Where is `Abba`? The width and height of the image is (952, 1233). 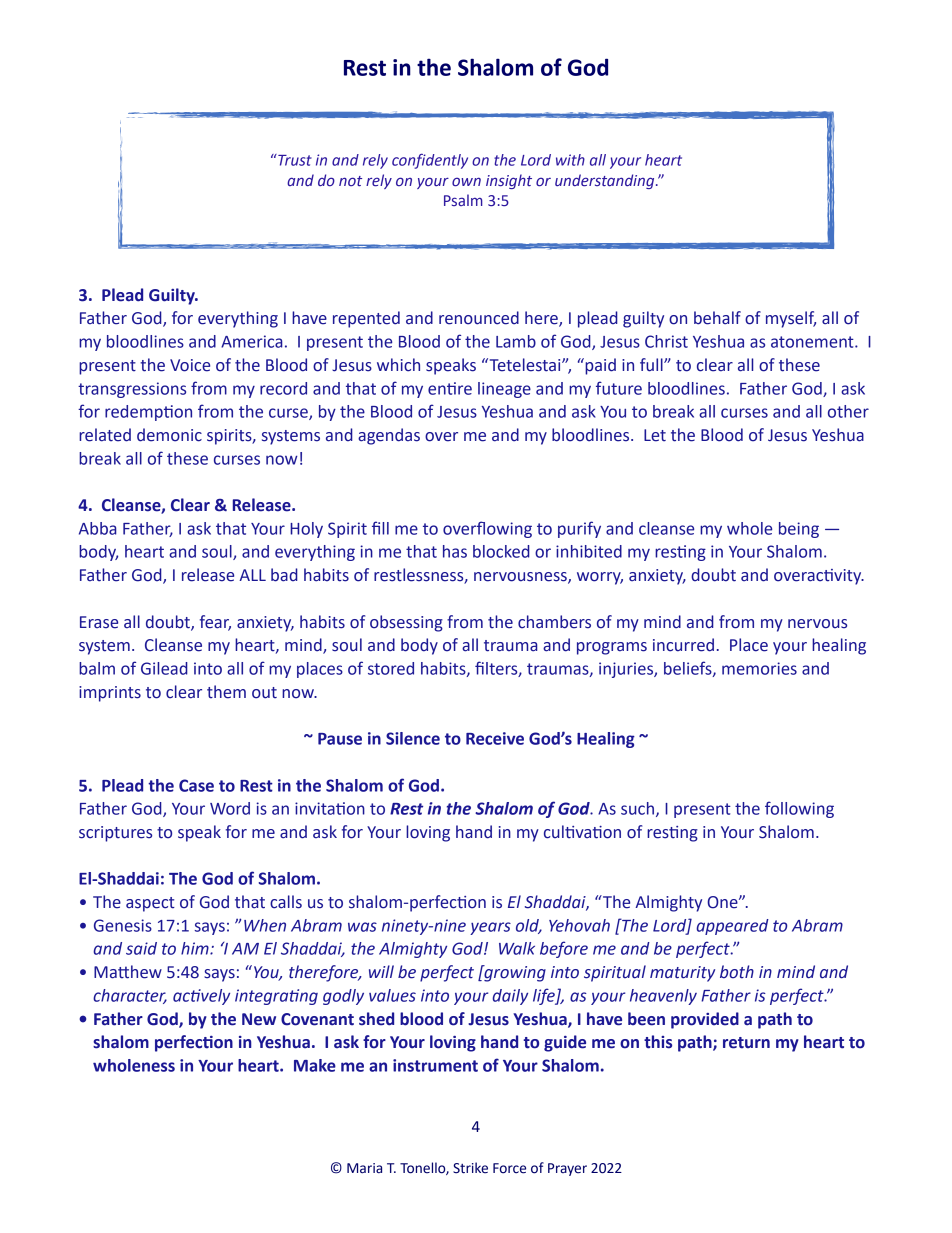
Abba is located at coordinates (97, 528).
